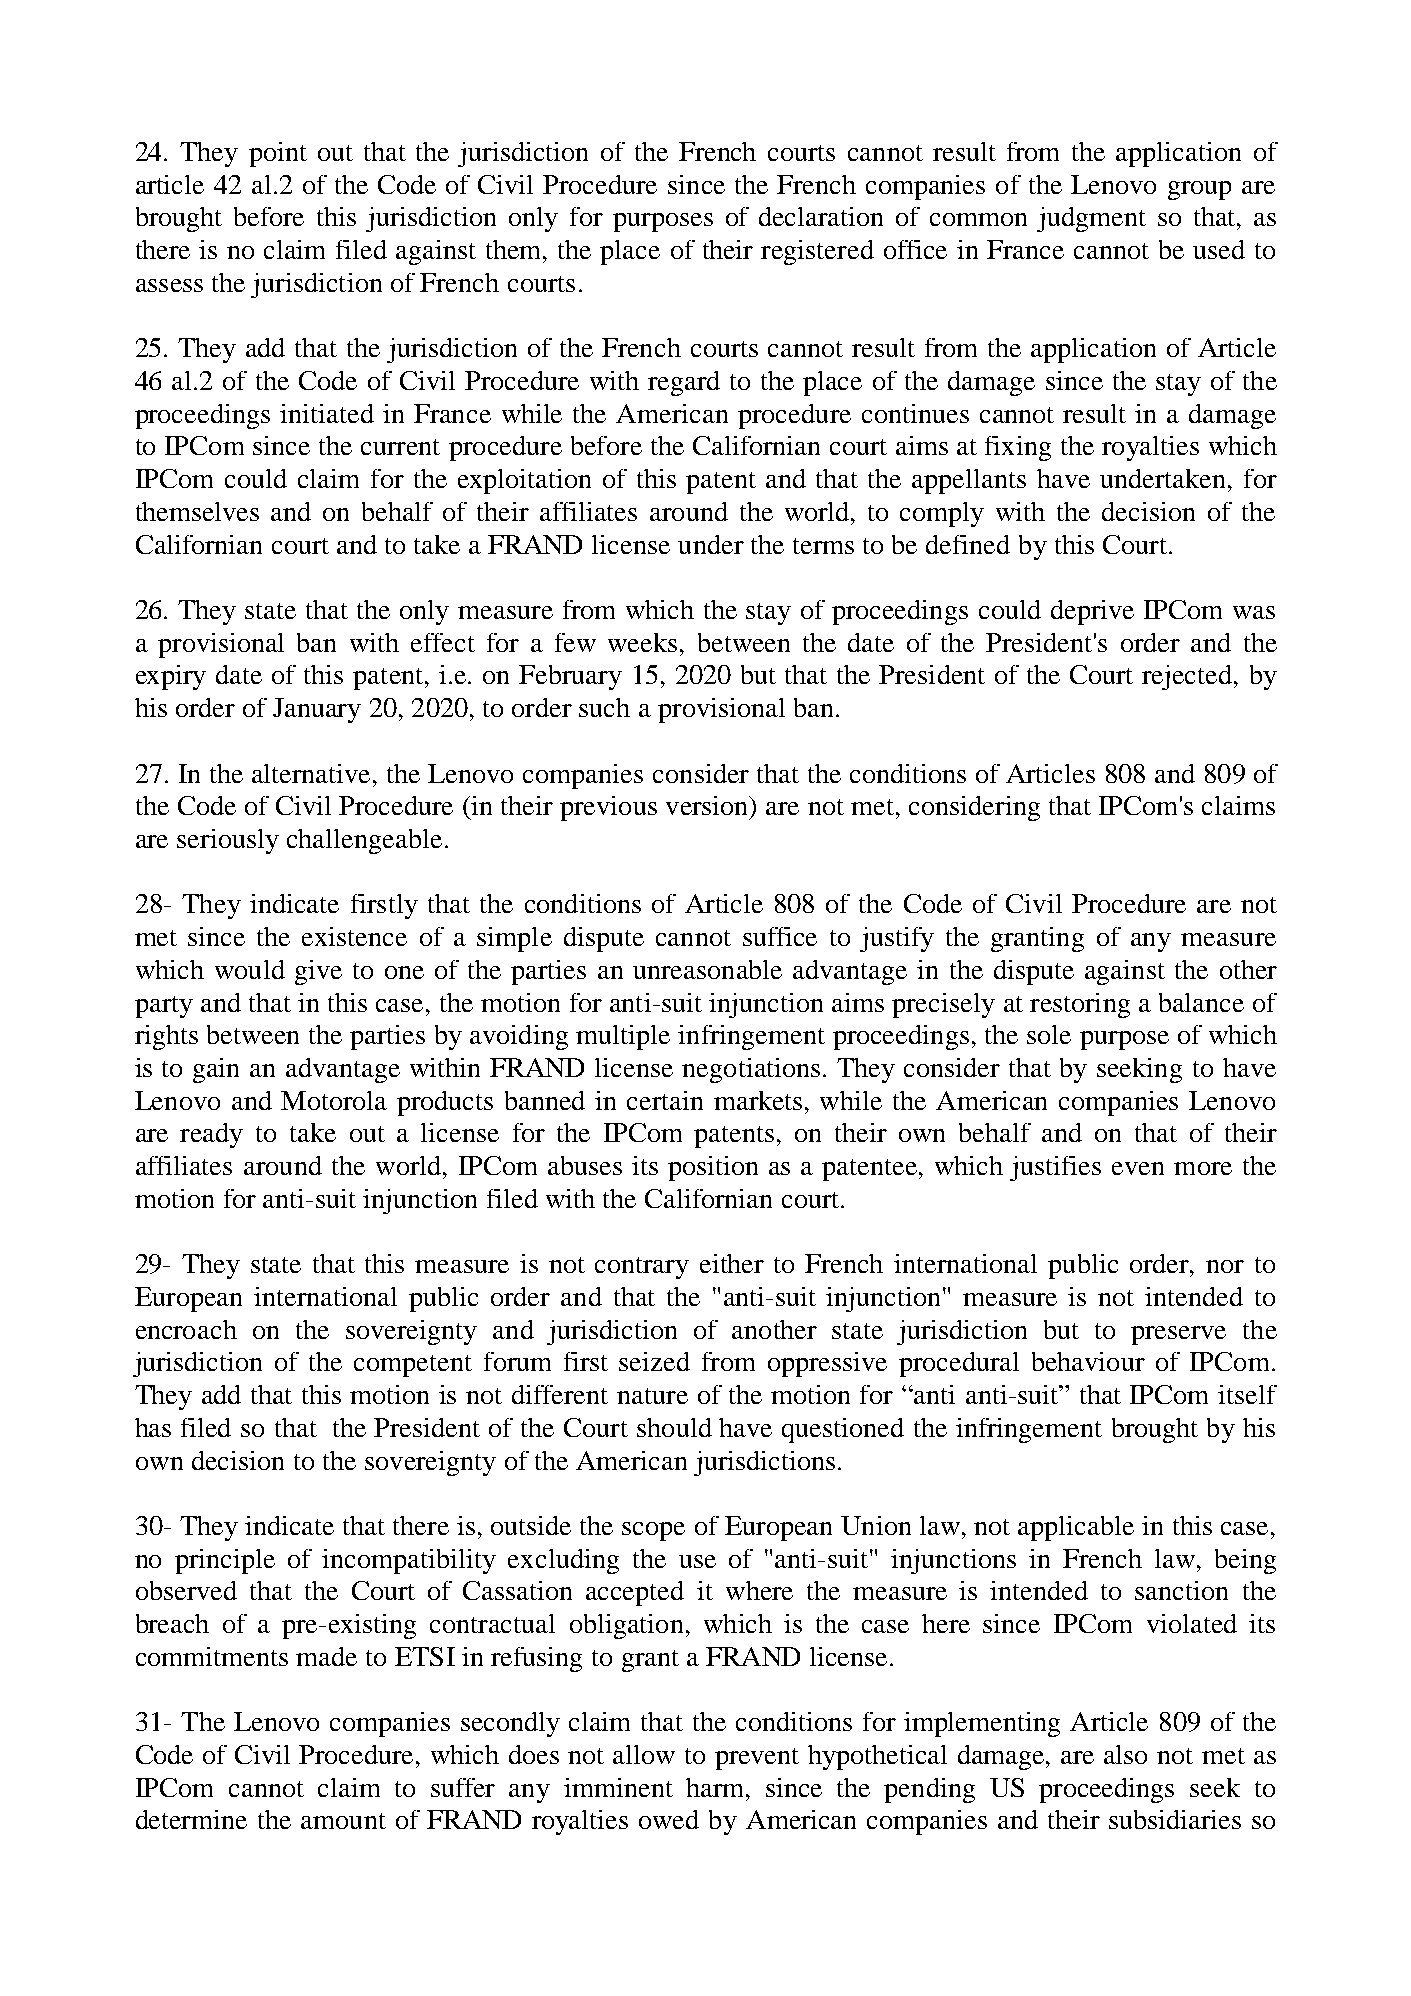 The height and width of the document is (1996, 1411). What do you see at coordinates (186, 1329) in the document?
I see `encroach` at bounding box center [186, 1329].
